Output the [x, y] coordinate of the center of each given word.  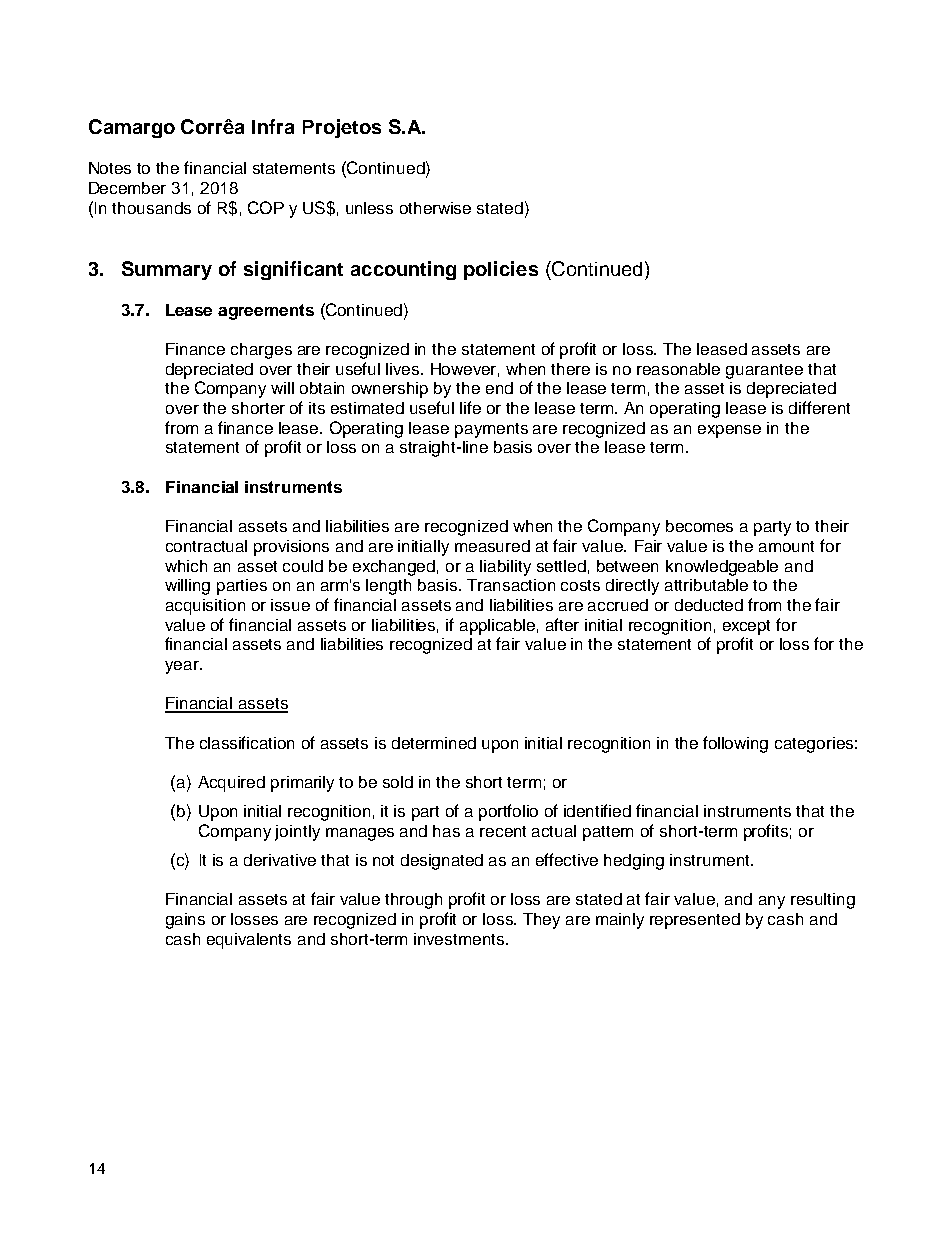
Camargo [132, 128]
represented [695, 921]
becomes [699, 526]
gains [185, 921]
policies [501, 270]
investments [460, 939]
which [186, 566]
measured [492, 546]
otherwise [435, 208]
